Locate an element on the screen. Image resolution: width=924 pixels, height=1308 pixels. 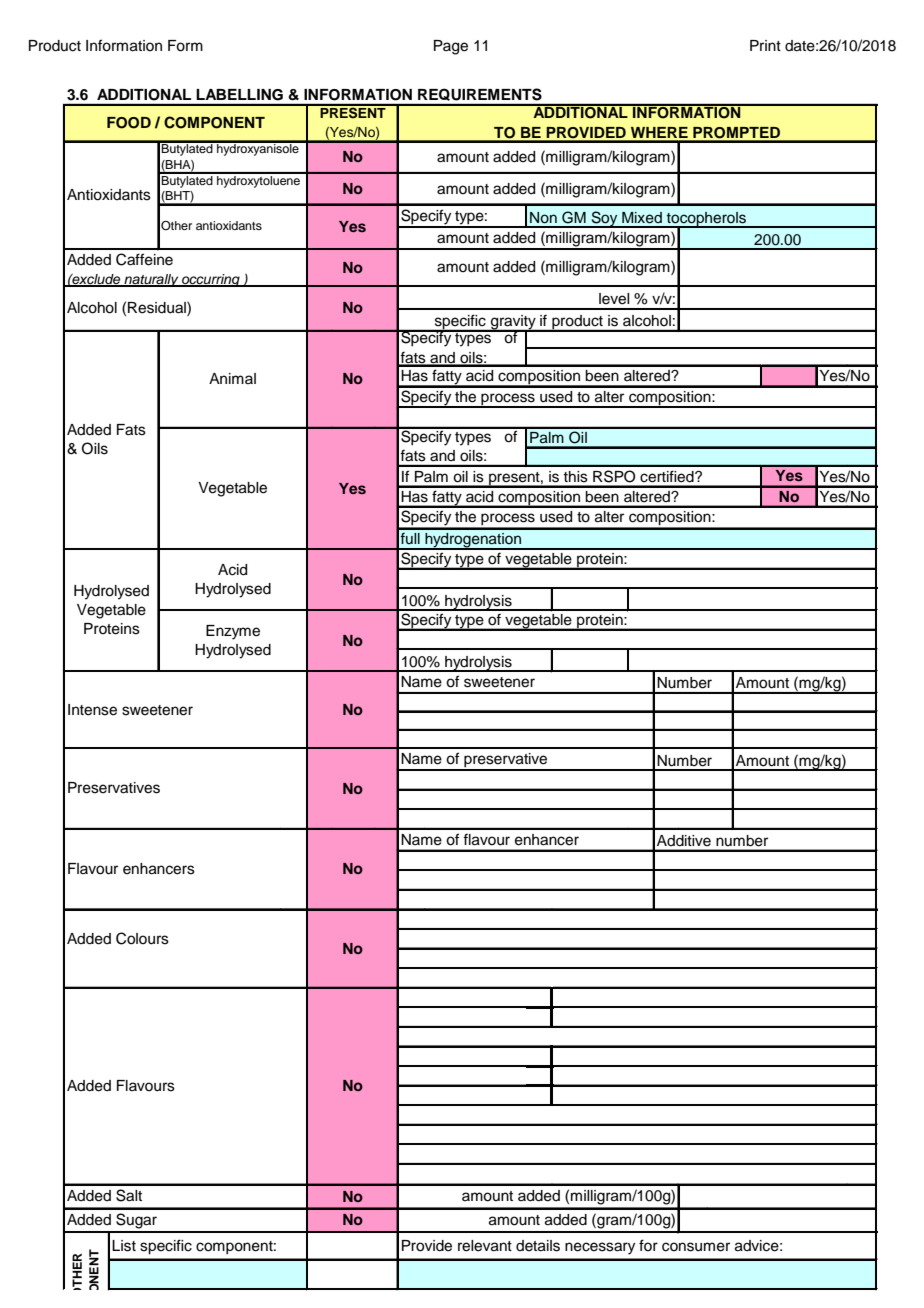
Colours is located at coordinates (142, 938).
